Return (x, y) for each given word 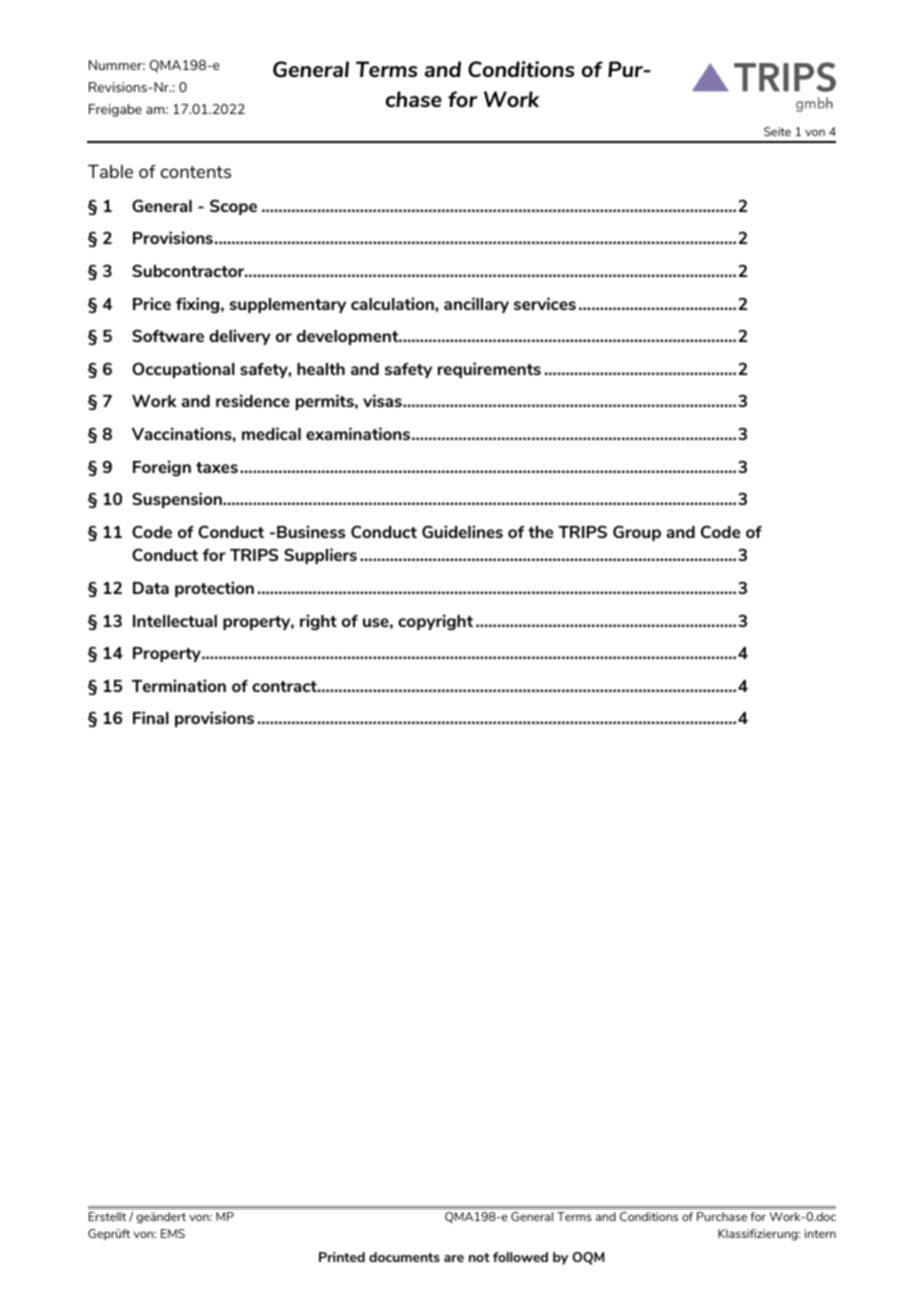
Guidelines (462, 531)
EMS (173, 1233)
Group (637, 533)
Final (151, 717)
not (479, 1257)
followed (520, 1257)
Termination (179, 685)
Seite (777, 131)
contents (196, 172)
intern (820, 1233)
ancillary (476, 305)
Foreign (162, 468)
